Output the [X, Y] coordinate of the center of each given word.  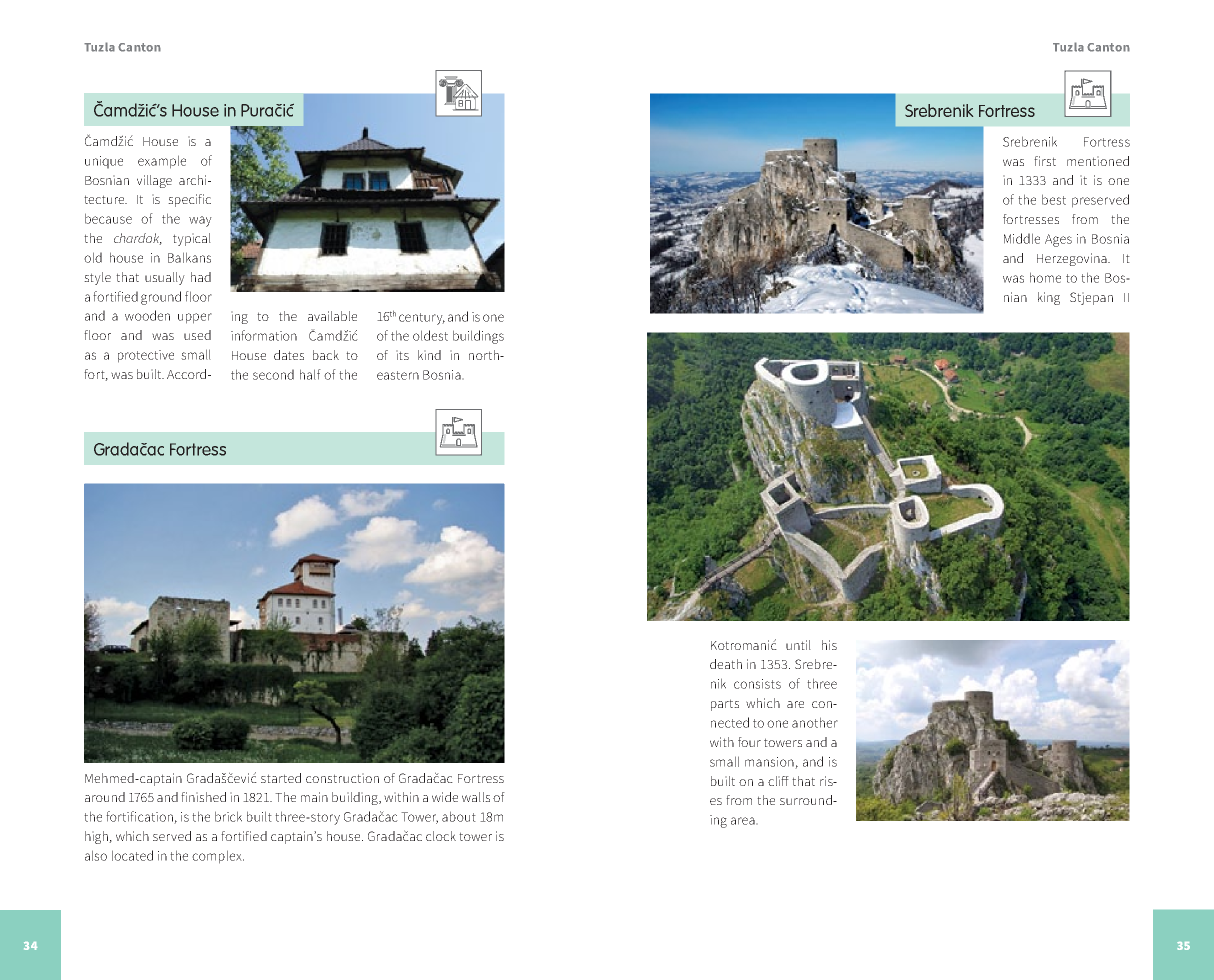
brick [228, 816]
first [1045, 161]
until [798, 645]
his [829, 645]
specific [189, 200]
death [726, 664]
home [1045, 277]
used [197, 335]
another [815, 722]
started [281, 778]
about [459, 816]
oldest [430, 335]
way [200, 221]
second [273, 374]
